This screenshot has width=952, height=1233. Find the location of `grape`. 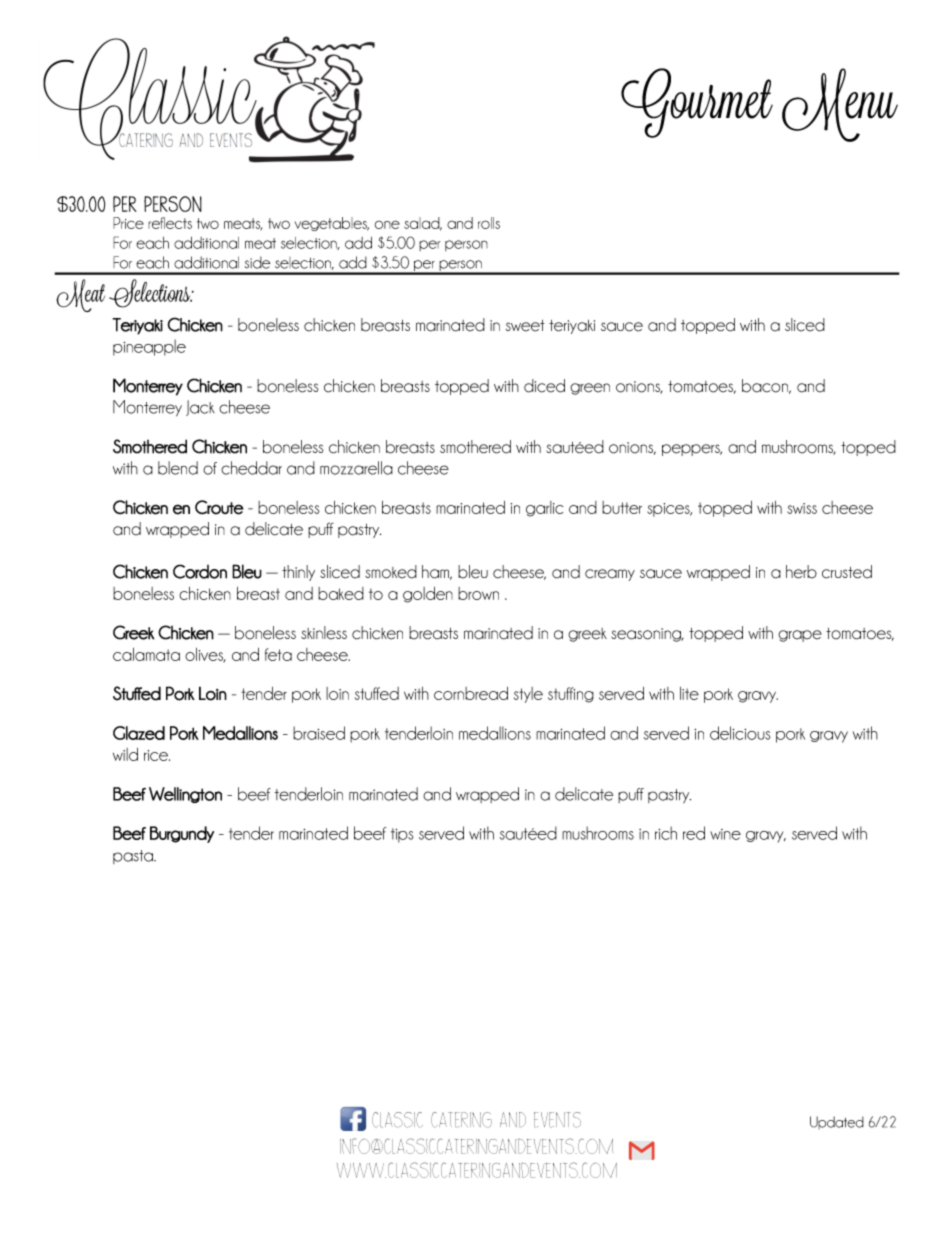

grape is located at coordinates (800, 636).
